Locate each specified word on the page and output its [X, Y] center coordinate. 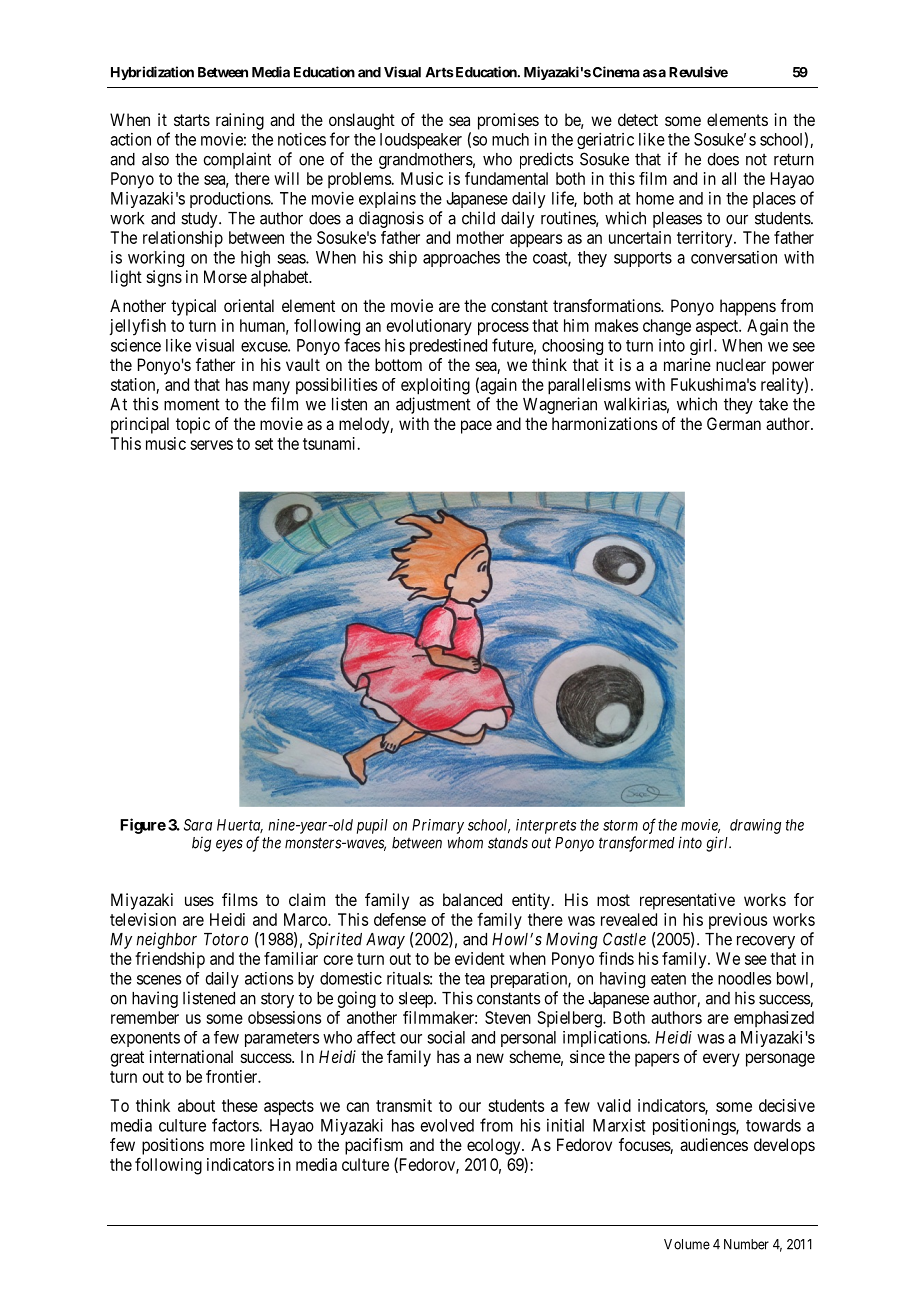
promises [508, 121]
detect [638, 119]
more [227, 1146]
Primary [438, 826]
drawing [755, 826]
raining [240, 121]
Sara [198, 825]
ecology [495, 1146]
